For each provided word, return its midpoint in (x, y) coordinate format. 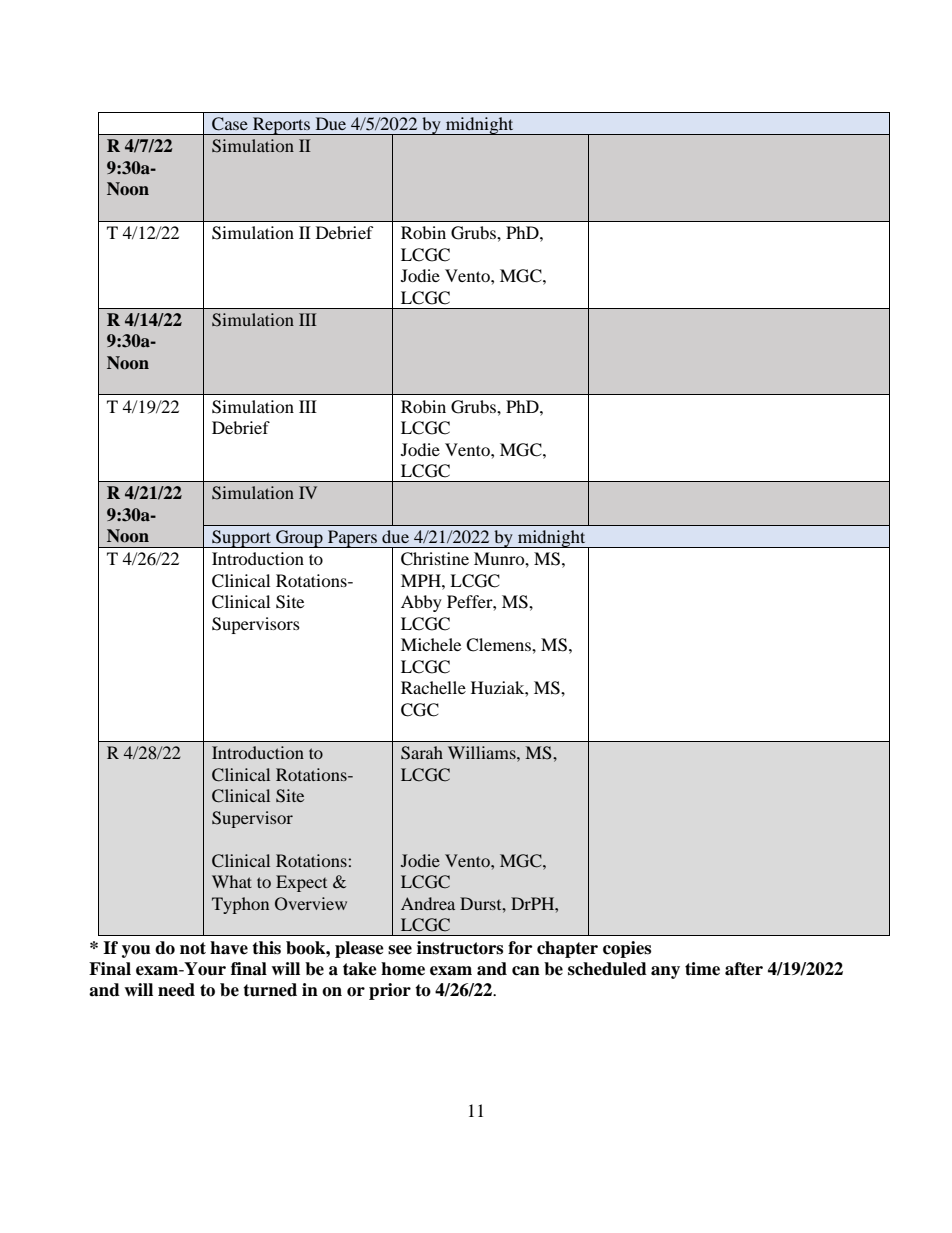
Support (241, 539)
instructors (460, 948)
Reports (281, 126)
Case (230, 124)
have (229, 948)
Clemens (499, 645)
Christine (435, 559)
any (665, 972)
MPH (422, 580)
